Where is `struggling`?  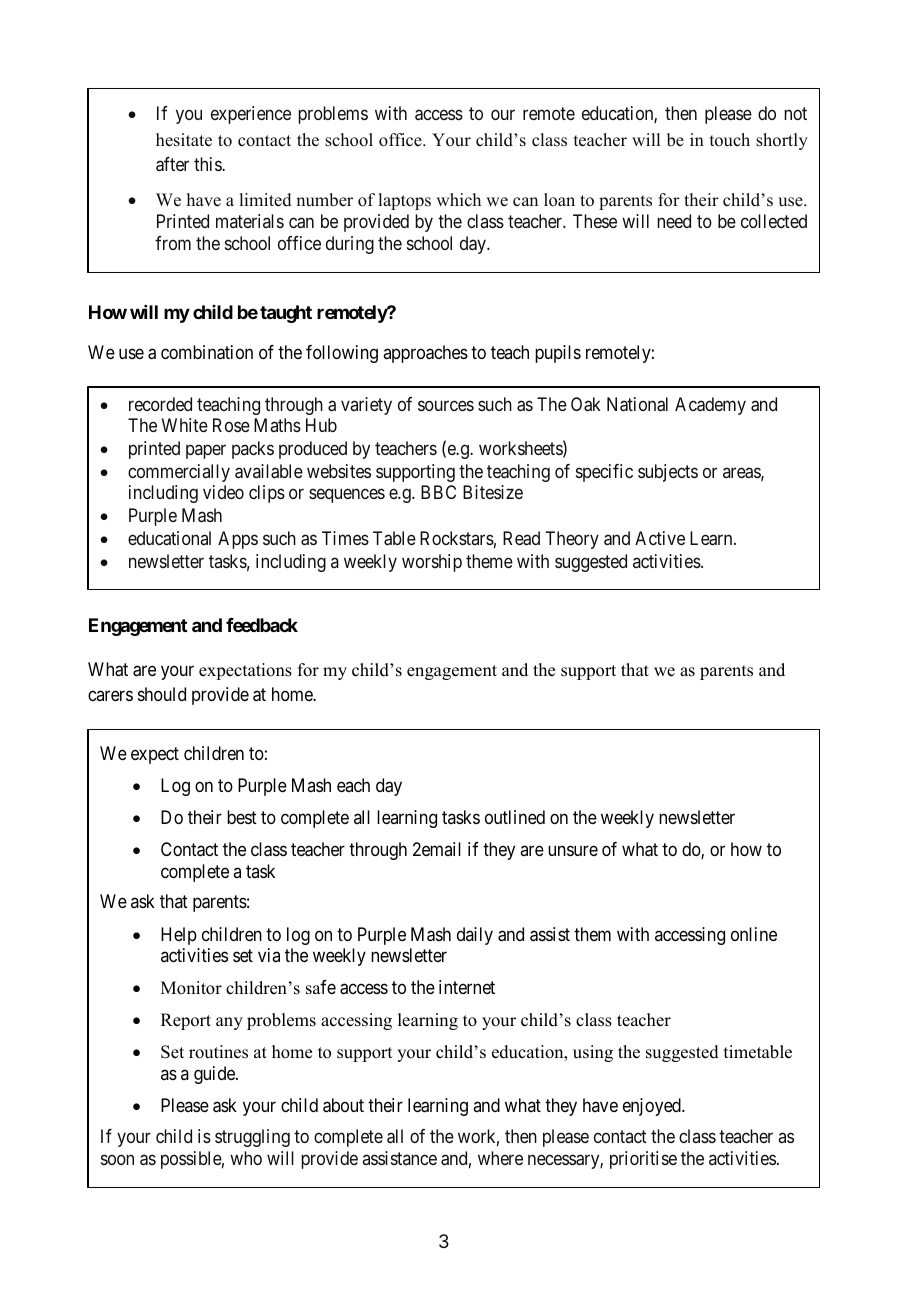 struggling is located at coordinates (252, 1138).
